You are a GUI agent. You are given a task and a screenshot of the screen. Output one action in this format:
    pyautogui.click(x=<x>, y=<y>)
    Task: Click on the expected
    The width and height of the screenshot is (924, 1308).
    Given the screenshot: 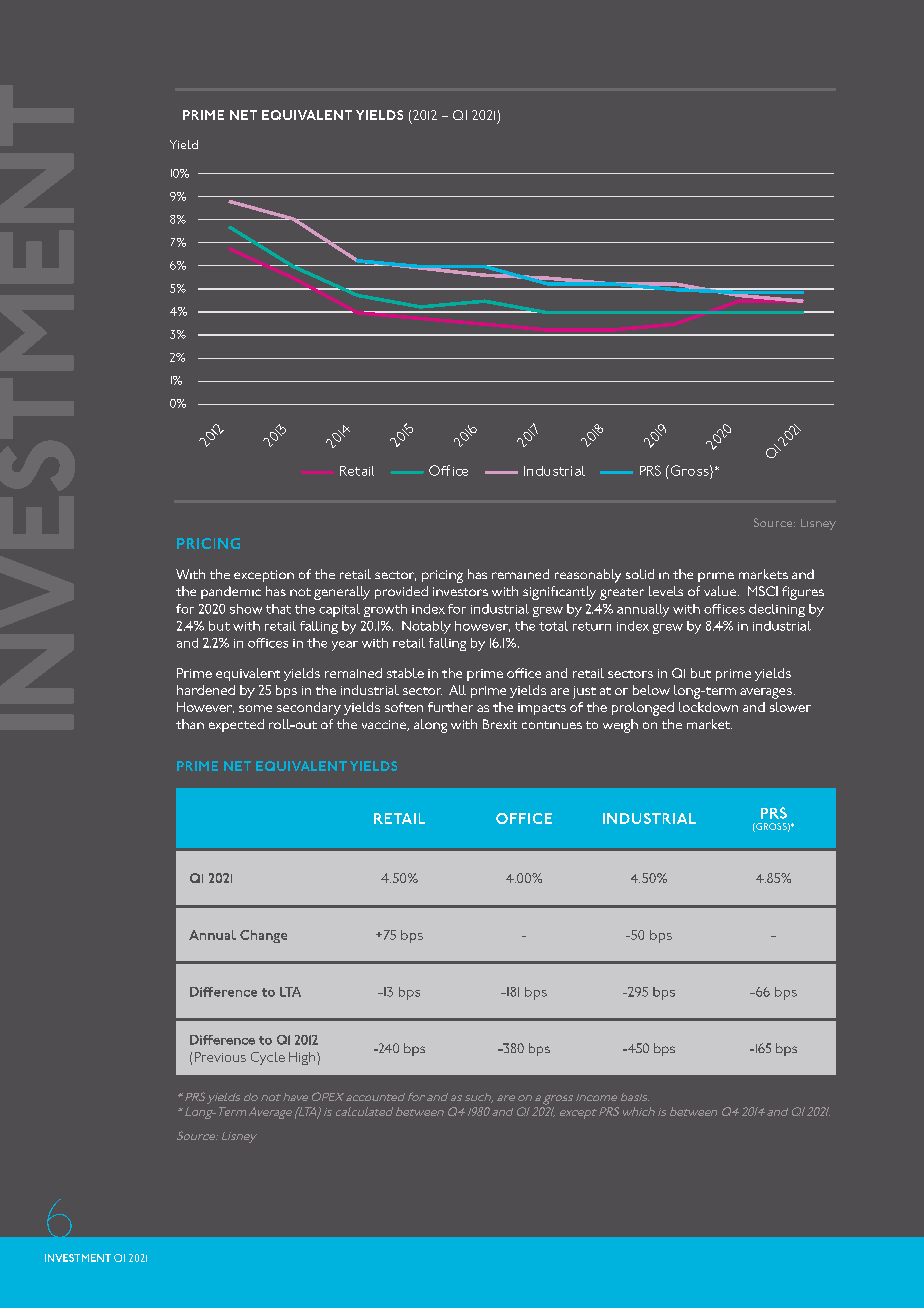 What is the action you would take?
    pyautogui.click(x=236, y=725)
